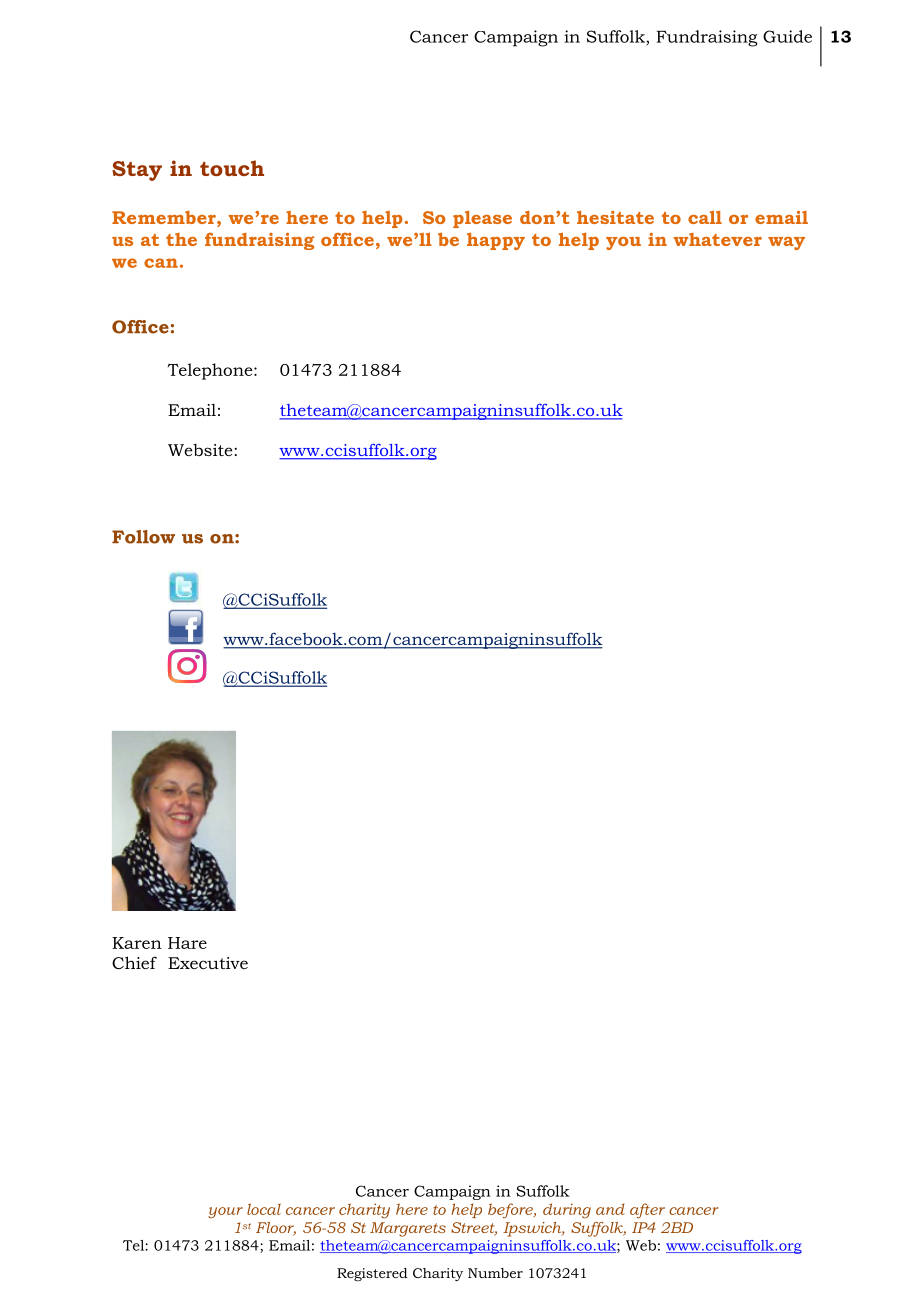  Describe the element at coordinates (232, 168) in the screenshot. I see `touch` at that location.
